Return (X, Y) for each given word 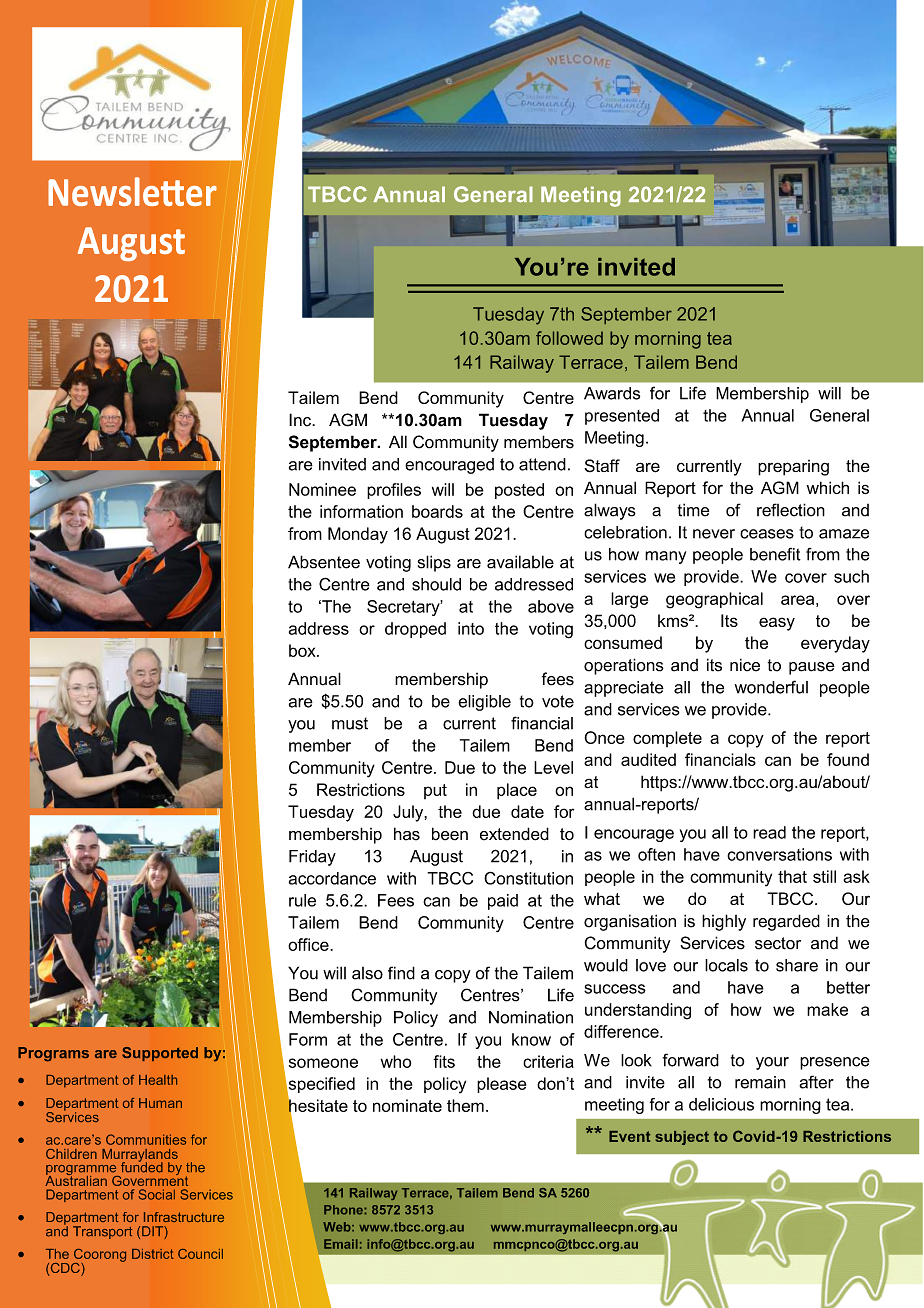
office (309, 944)
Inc (301, 420)
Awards (612, 393)
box (303, 650)
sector (778, 943)
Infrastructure (184, 1217)
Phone (344, 1210)
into (471, 628)
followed (569, 338)
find (401, 973)
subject (682, 1138)
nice (745, 665)
